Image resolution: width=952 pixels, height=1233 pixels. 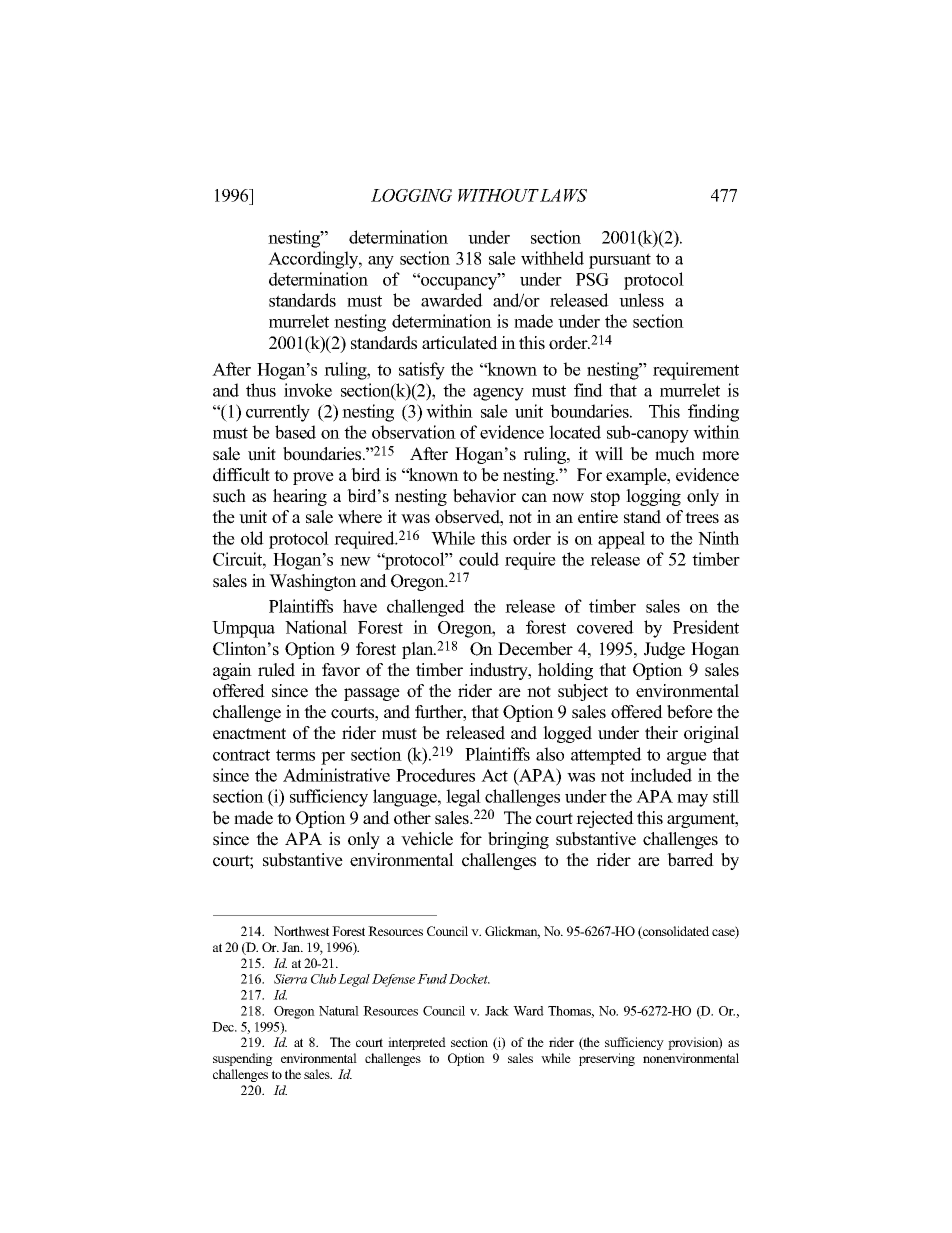 I want to click on Jack, so click(x=497, y=1011).
